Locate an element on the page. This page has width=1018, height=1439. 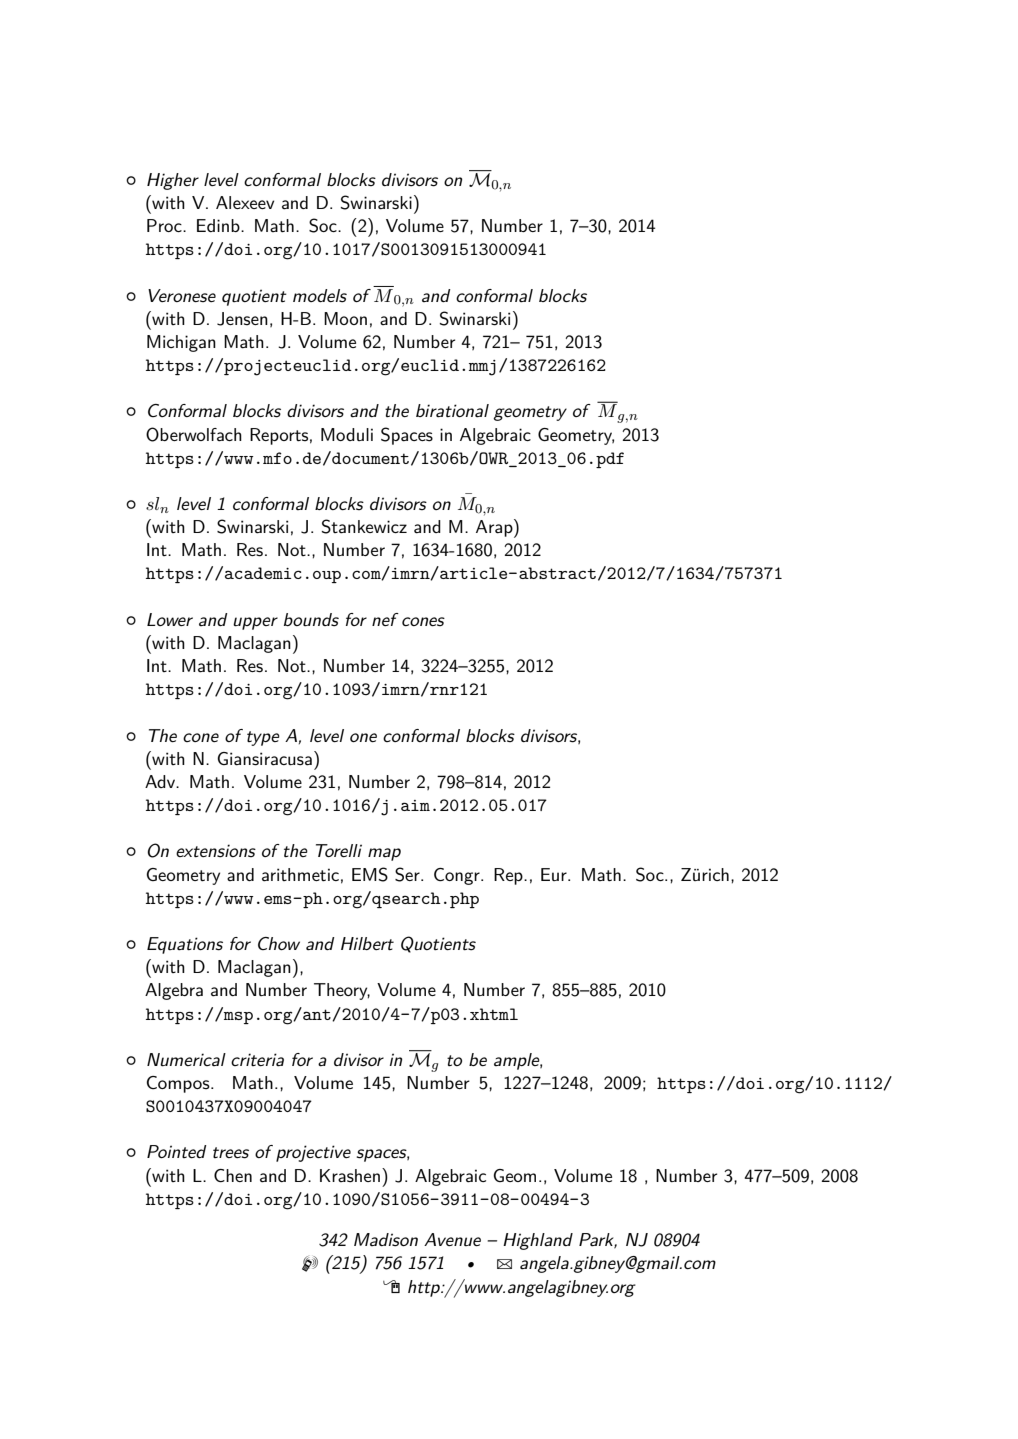
Krashen is located at coordinates (350, 1176).
